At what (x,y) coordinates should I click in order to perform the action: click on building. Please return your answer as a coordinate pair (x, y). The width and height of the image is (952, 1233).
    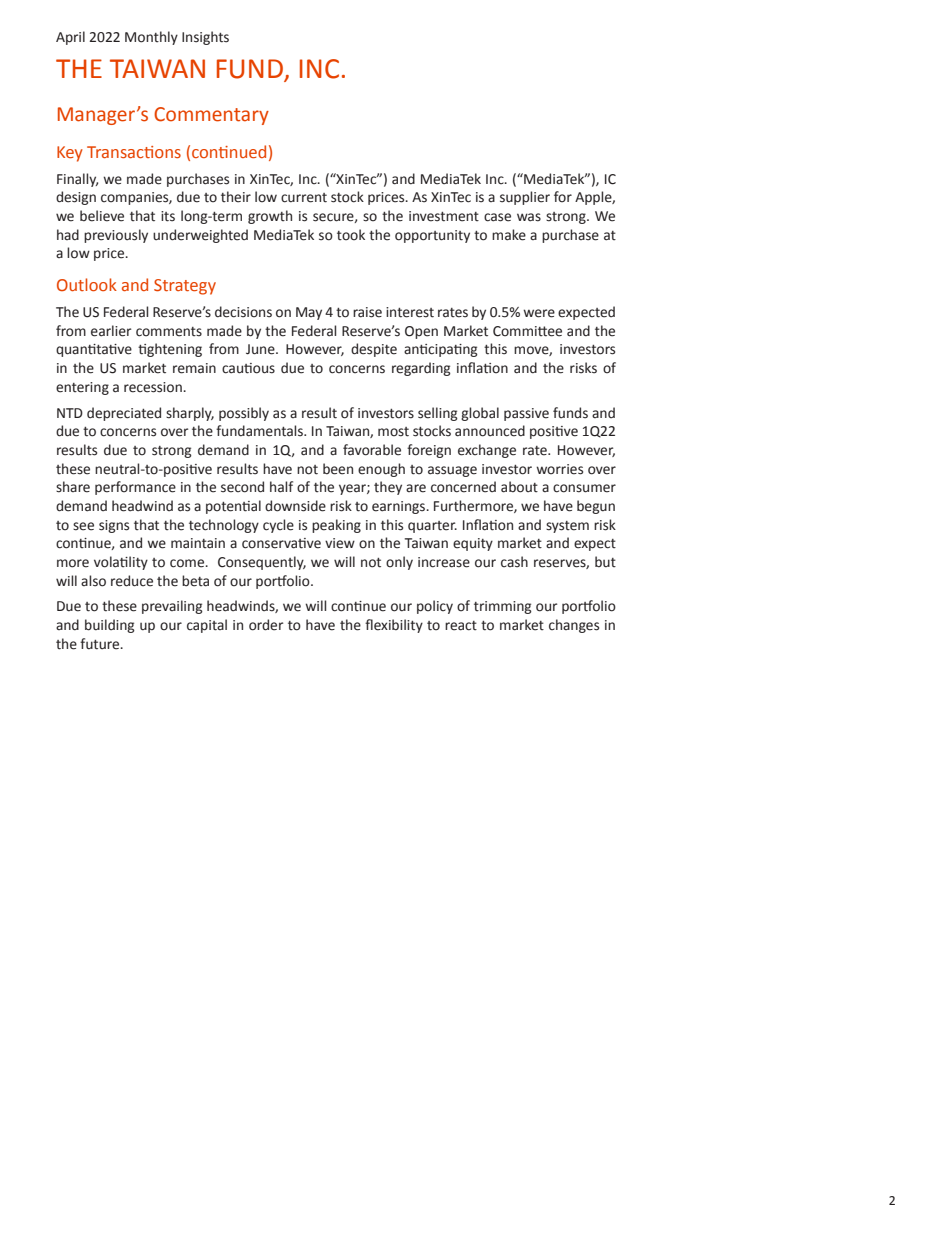
    Looking at the image, I should click on (110, 626).
